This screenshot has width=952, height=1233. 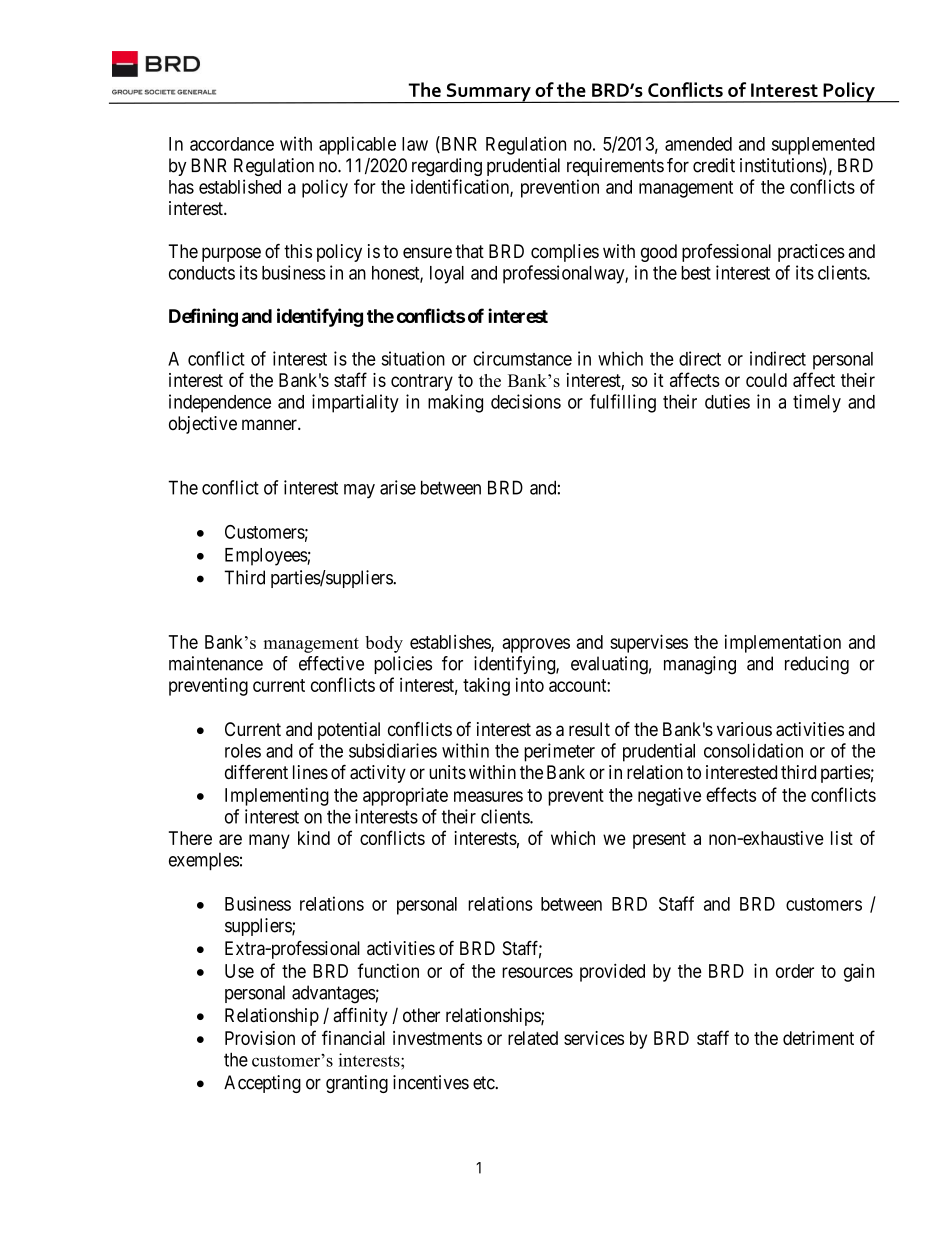 I want to click on roles, so click(x=243, y=751).
